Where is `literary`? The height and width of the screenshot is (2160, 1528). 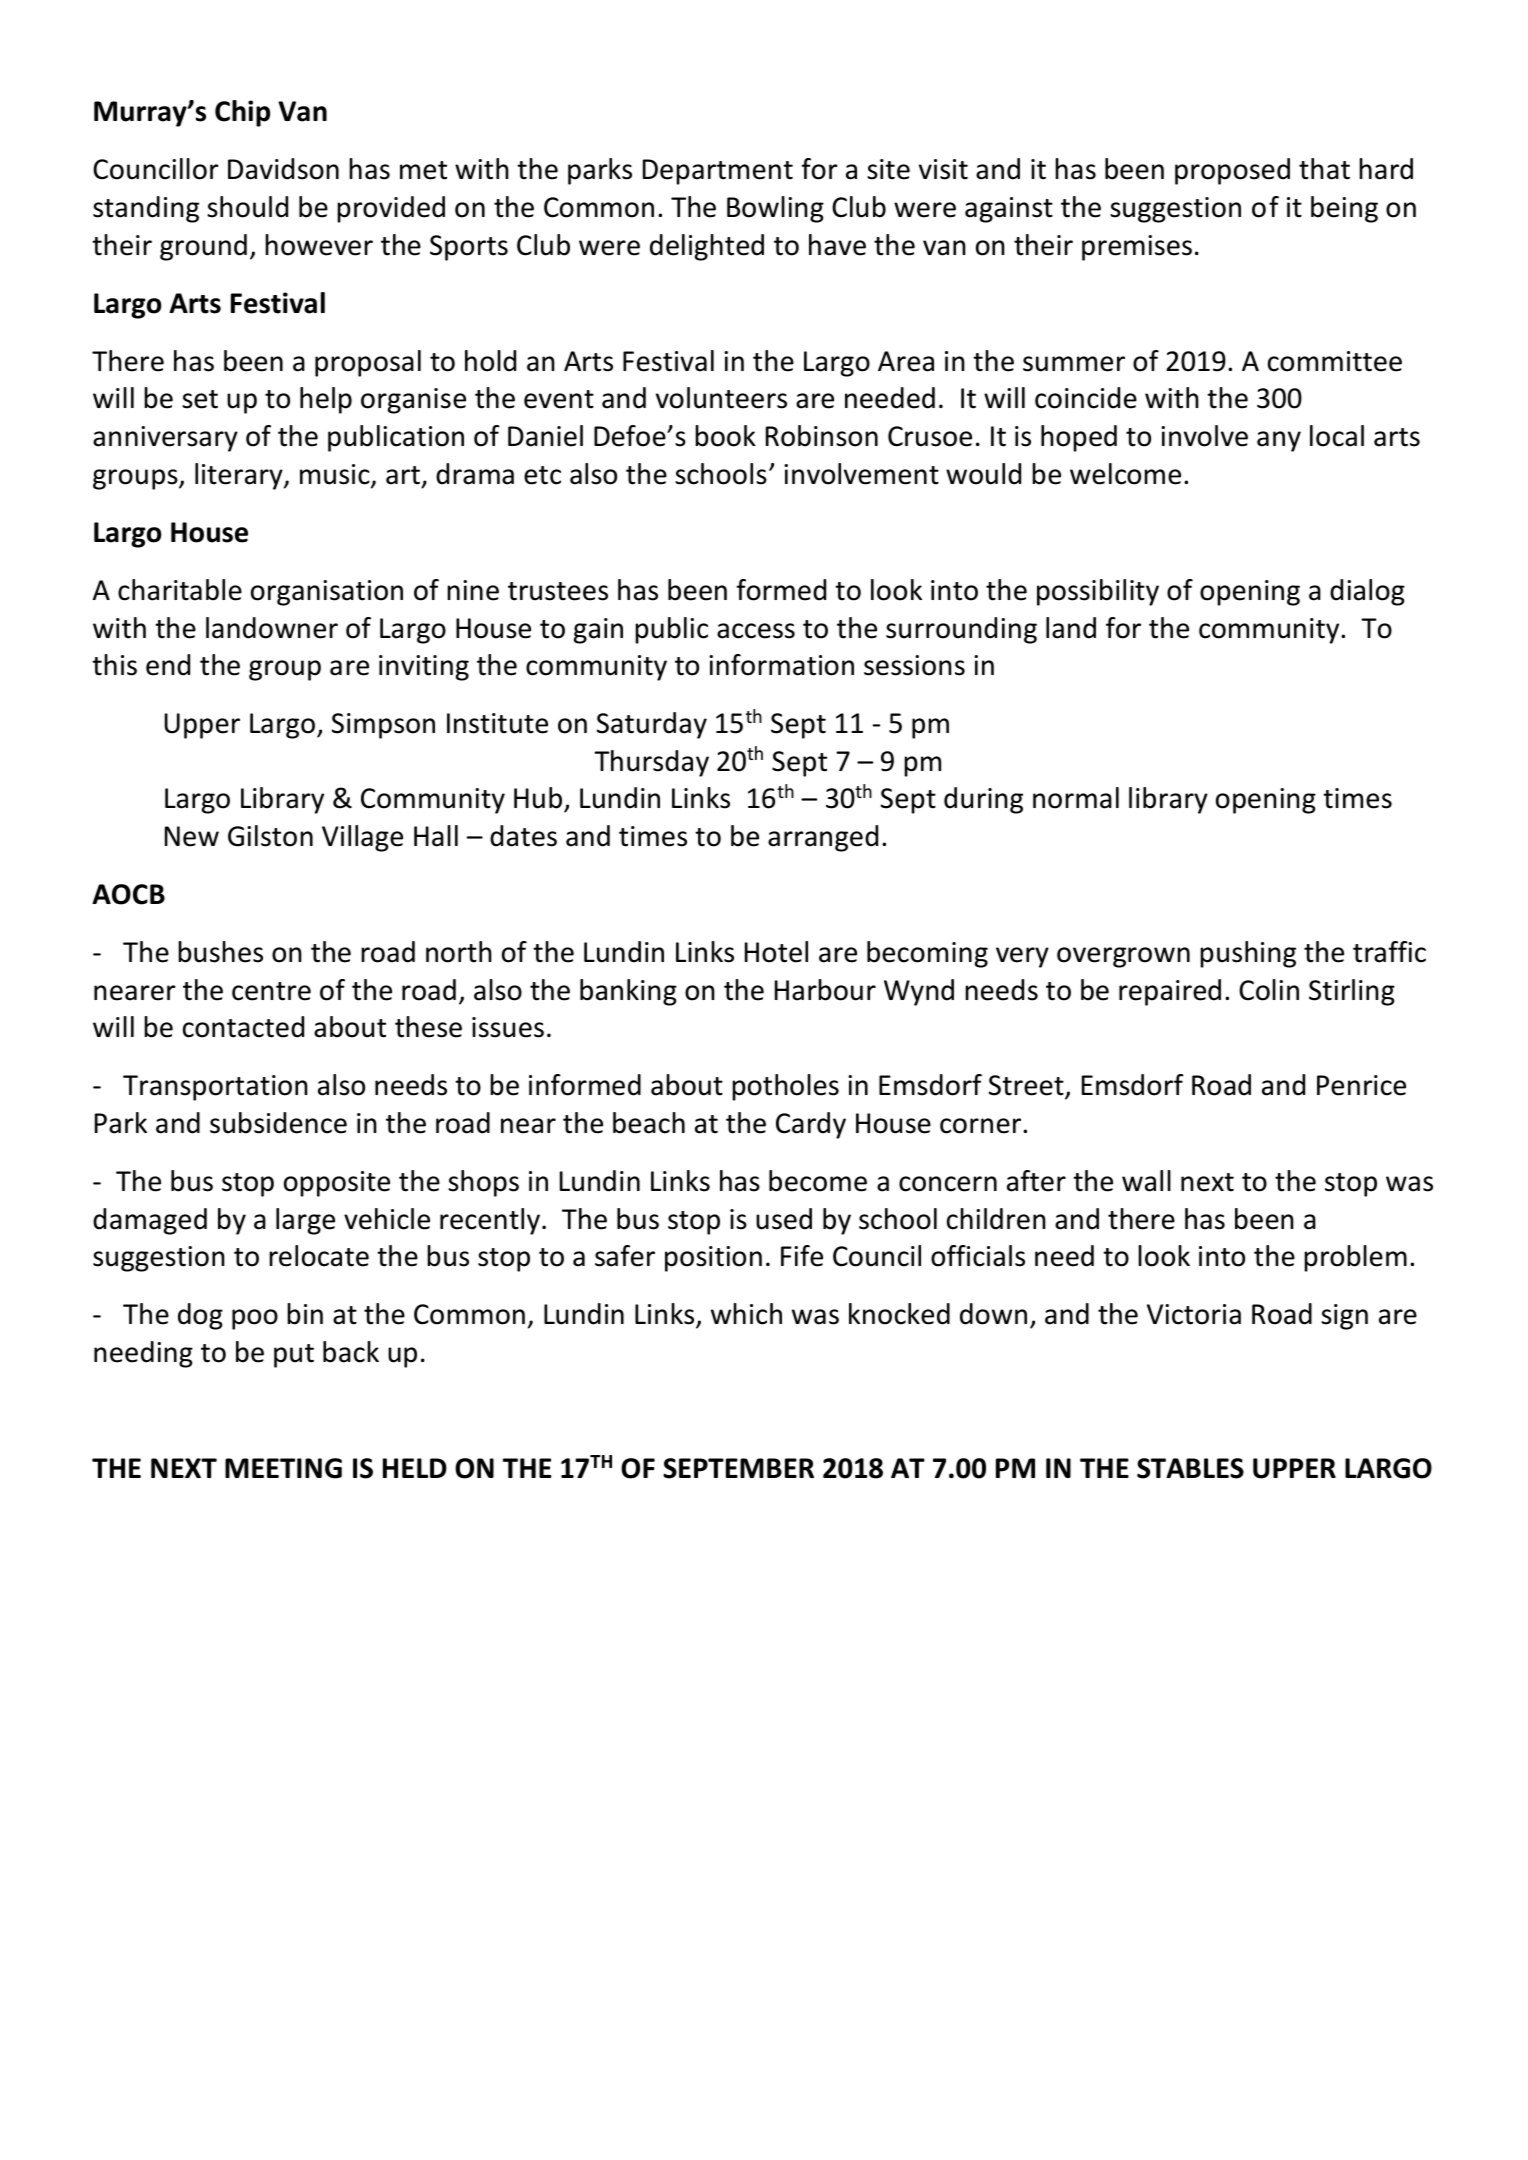 literary is located at coordinates (240, 476).
